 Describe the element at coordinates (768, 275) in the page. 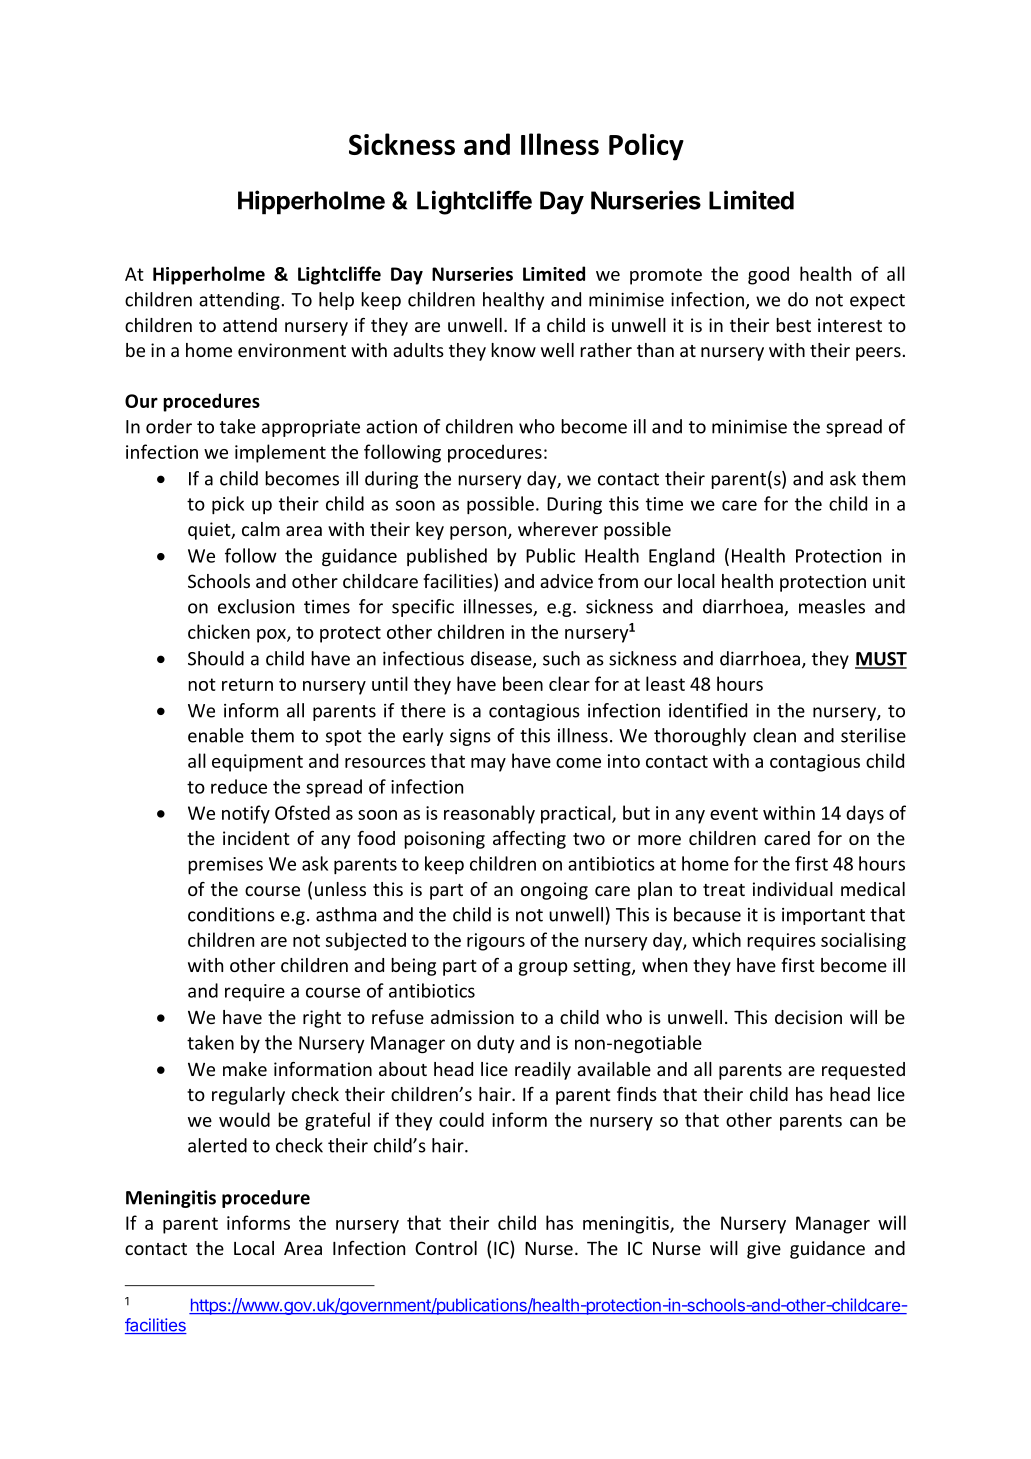

I see `good` at that location.
